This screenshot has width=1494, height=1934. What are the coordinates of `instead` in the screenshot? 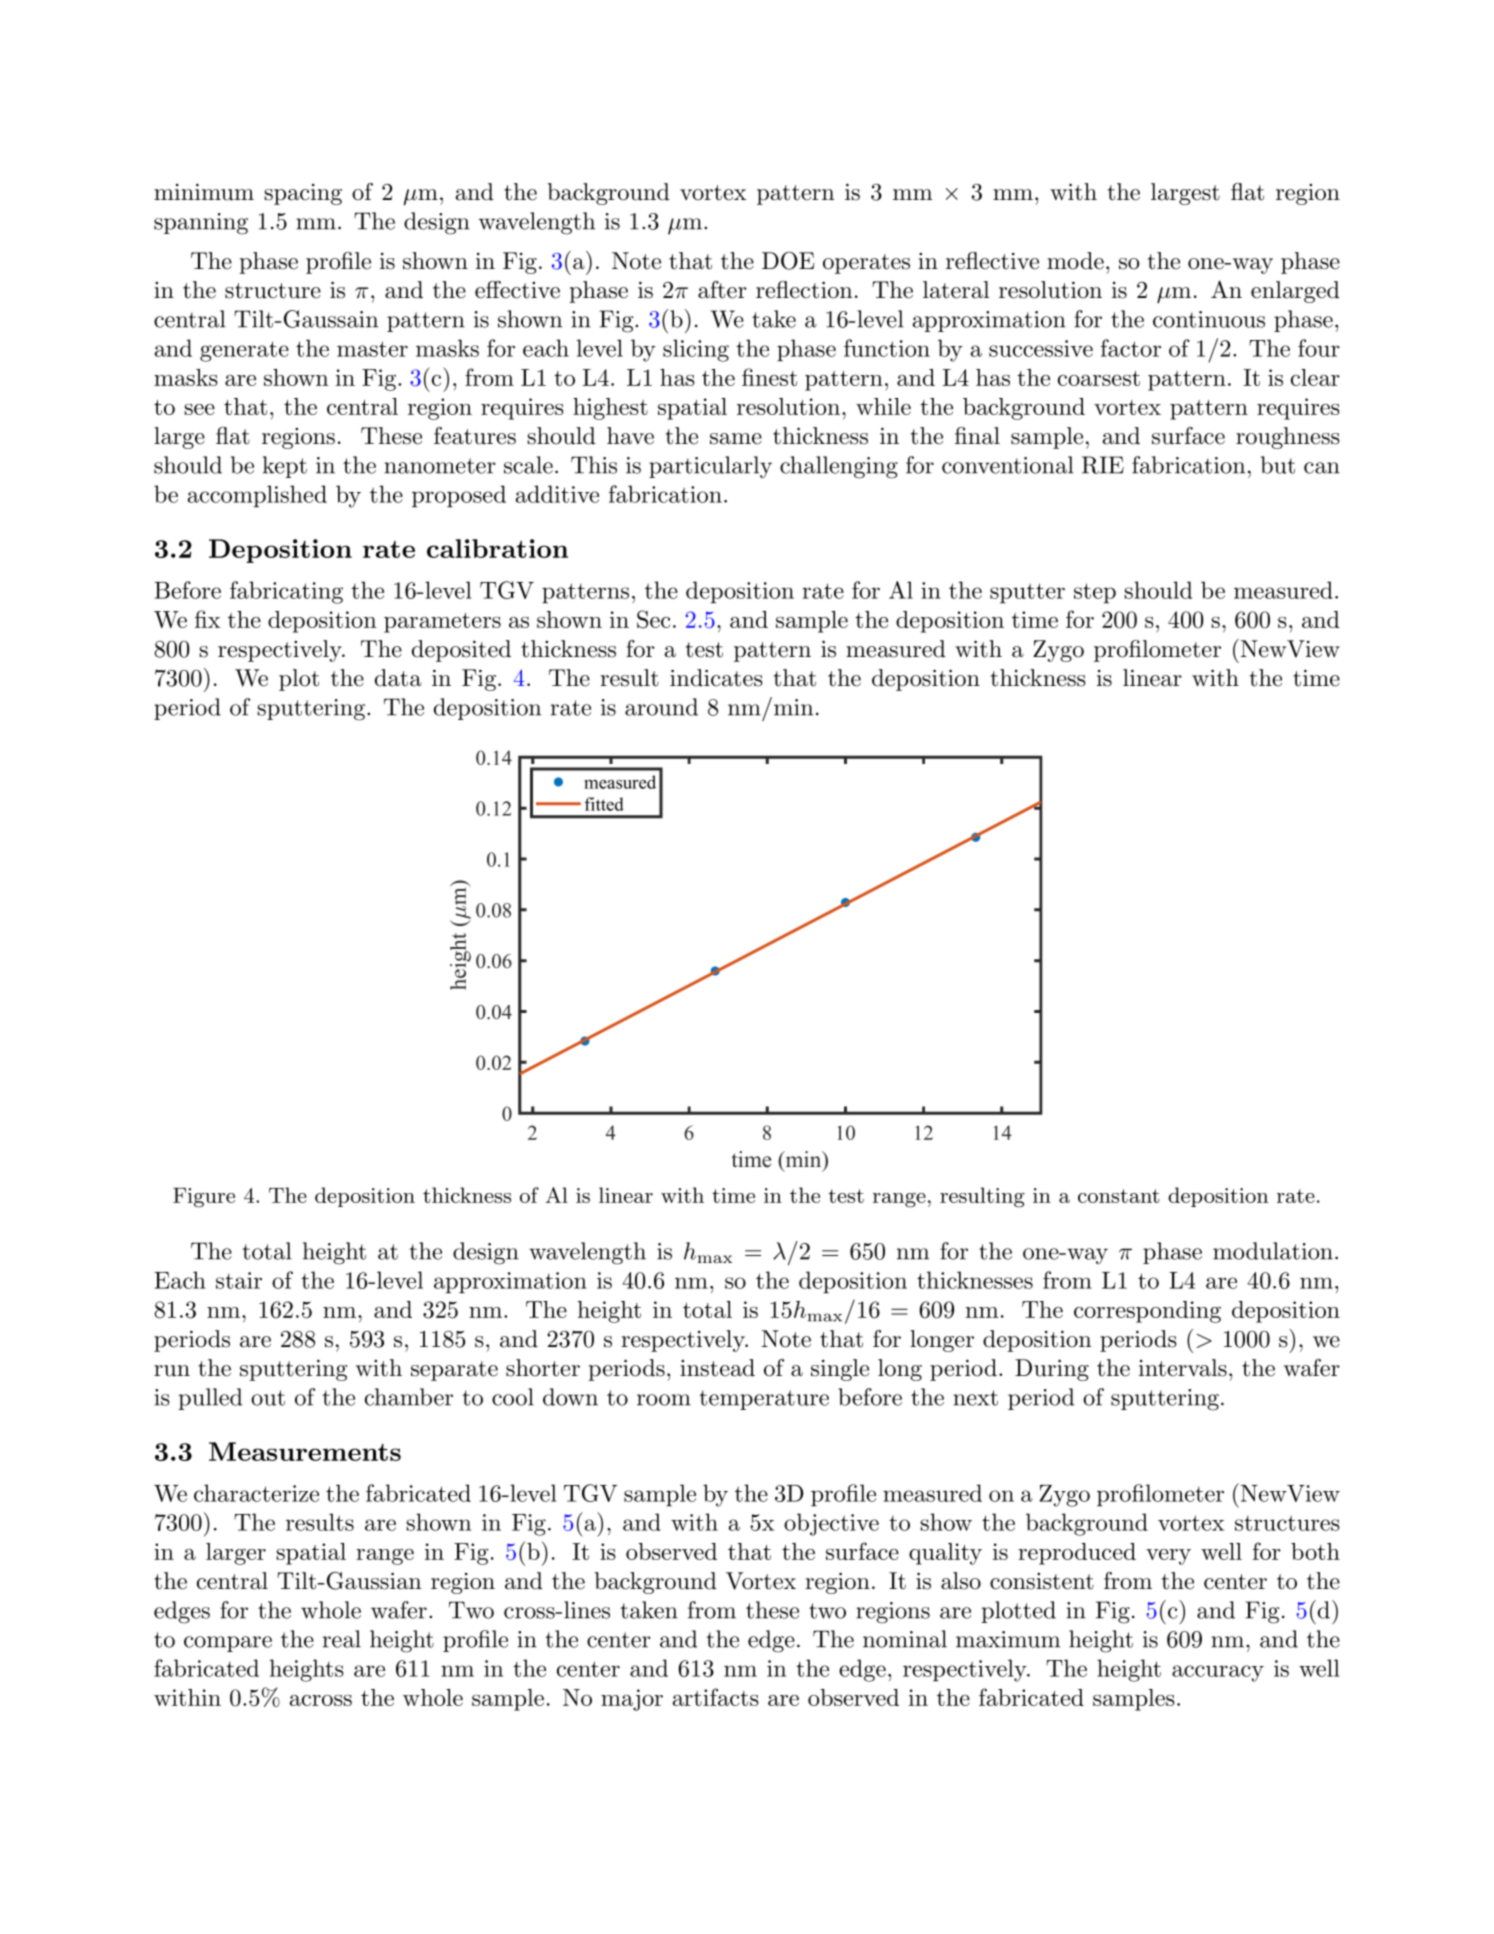 It's located at (717, 1368).
